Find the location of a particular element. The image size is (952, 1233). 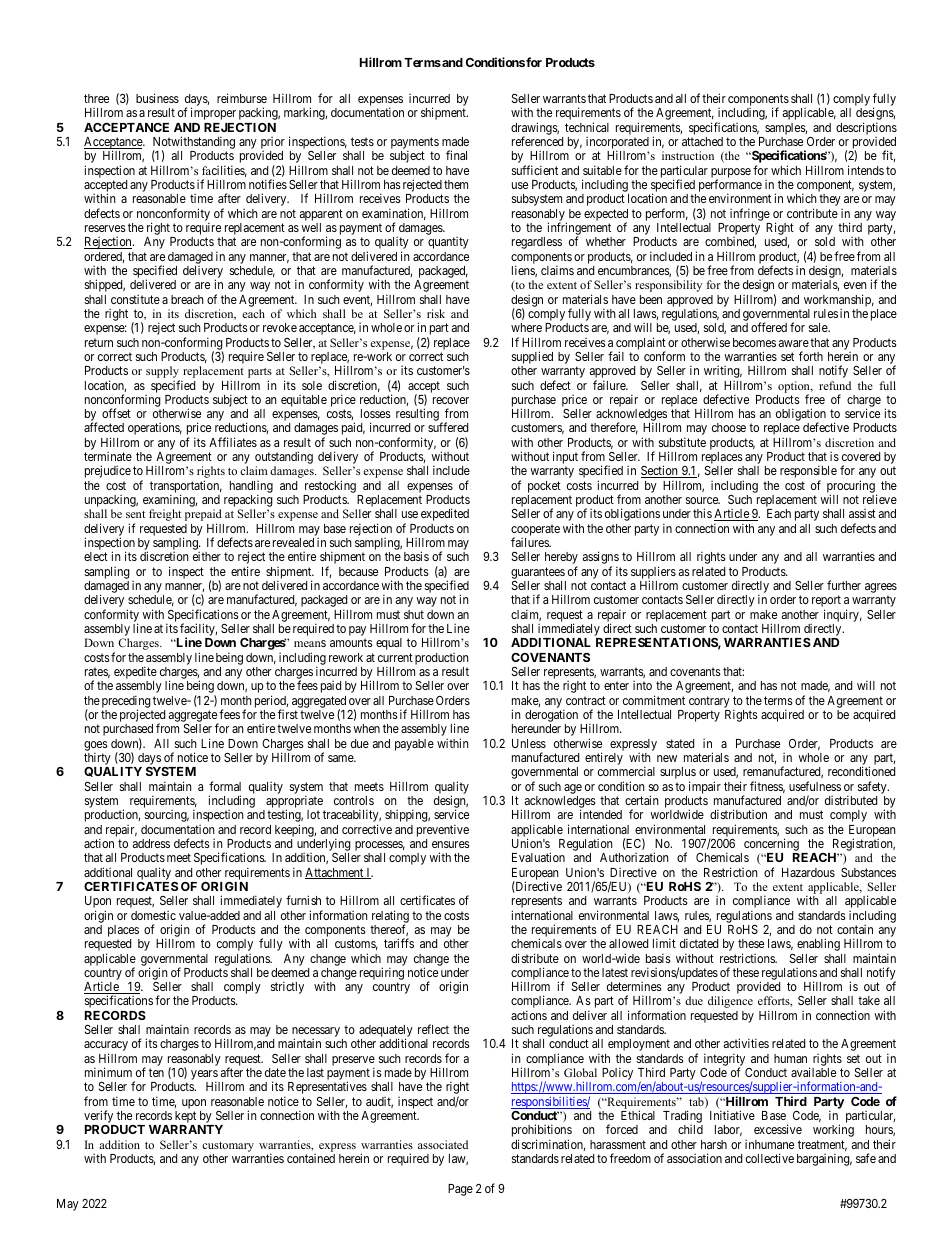

business is located at coordinates (157, 98).
